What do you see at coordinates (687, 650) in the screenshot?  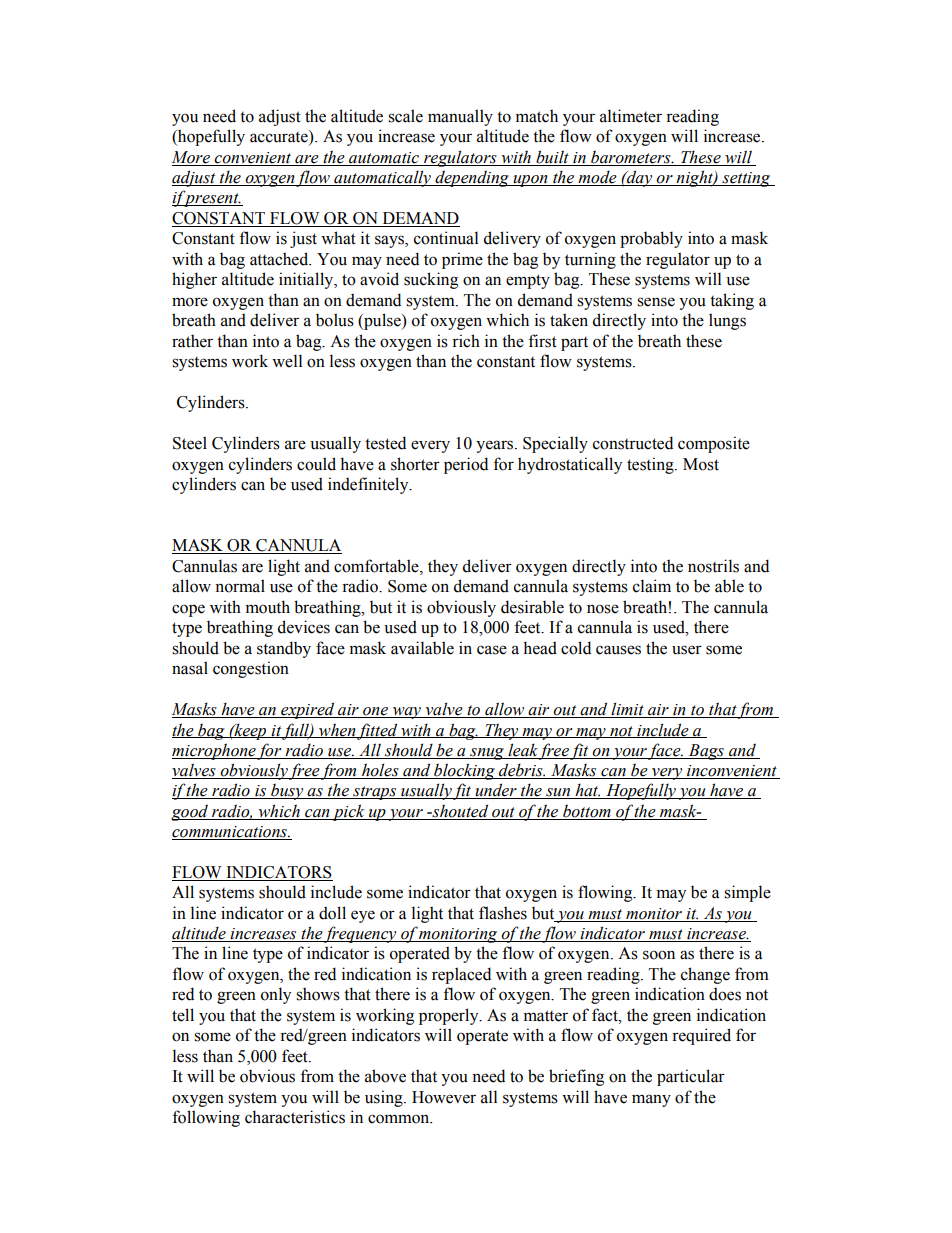 I see `user` at bounding box center [687, 650].
